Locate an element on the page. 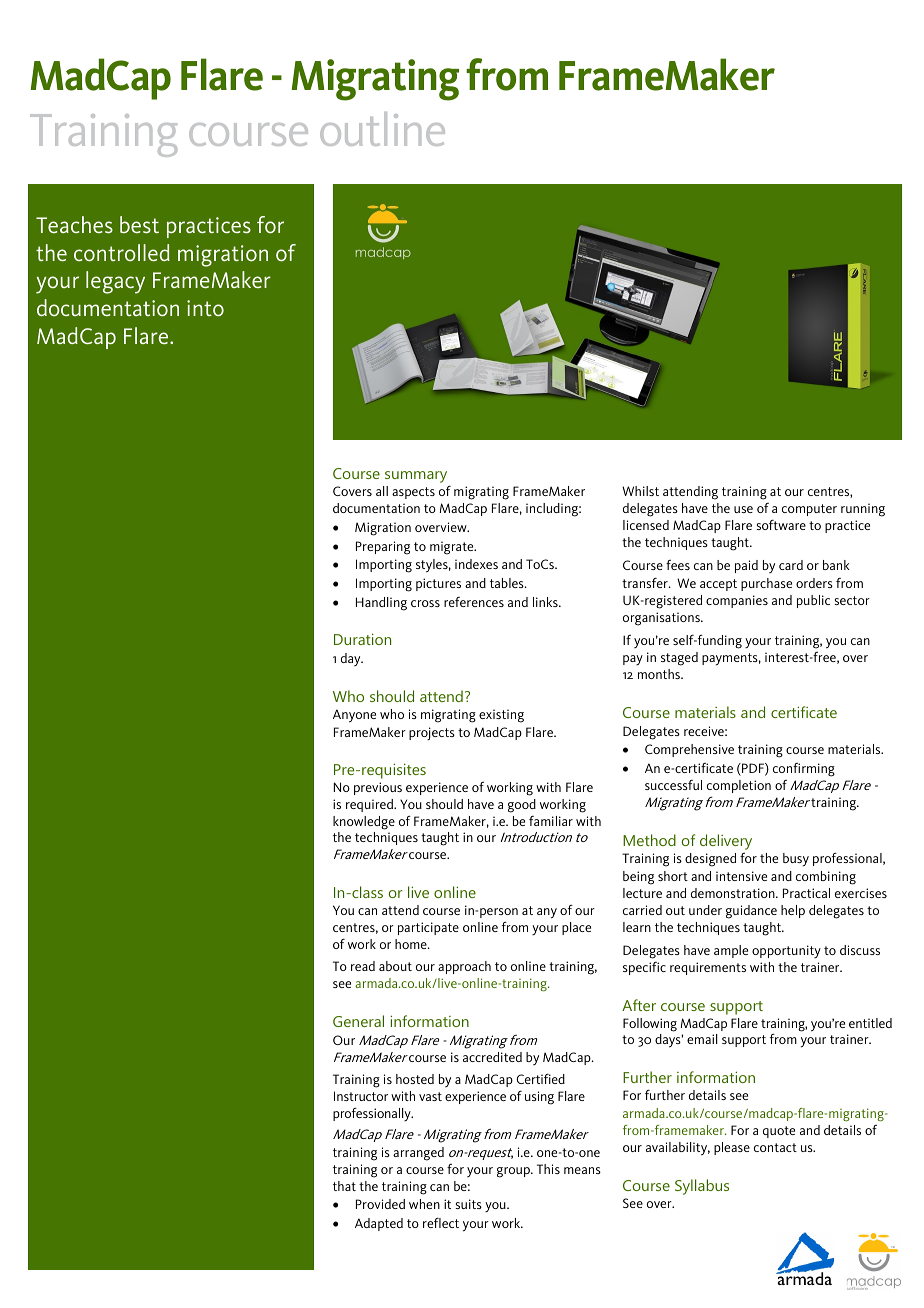 The width and height of the page is (924, 1308). contact is located at coordinates (775, 1147).
